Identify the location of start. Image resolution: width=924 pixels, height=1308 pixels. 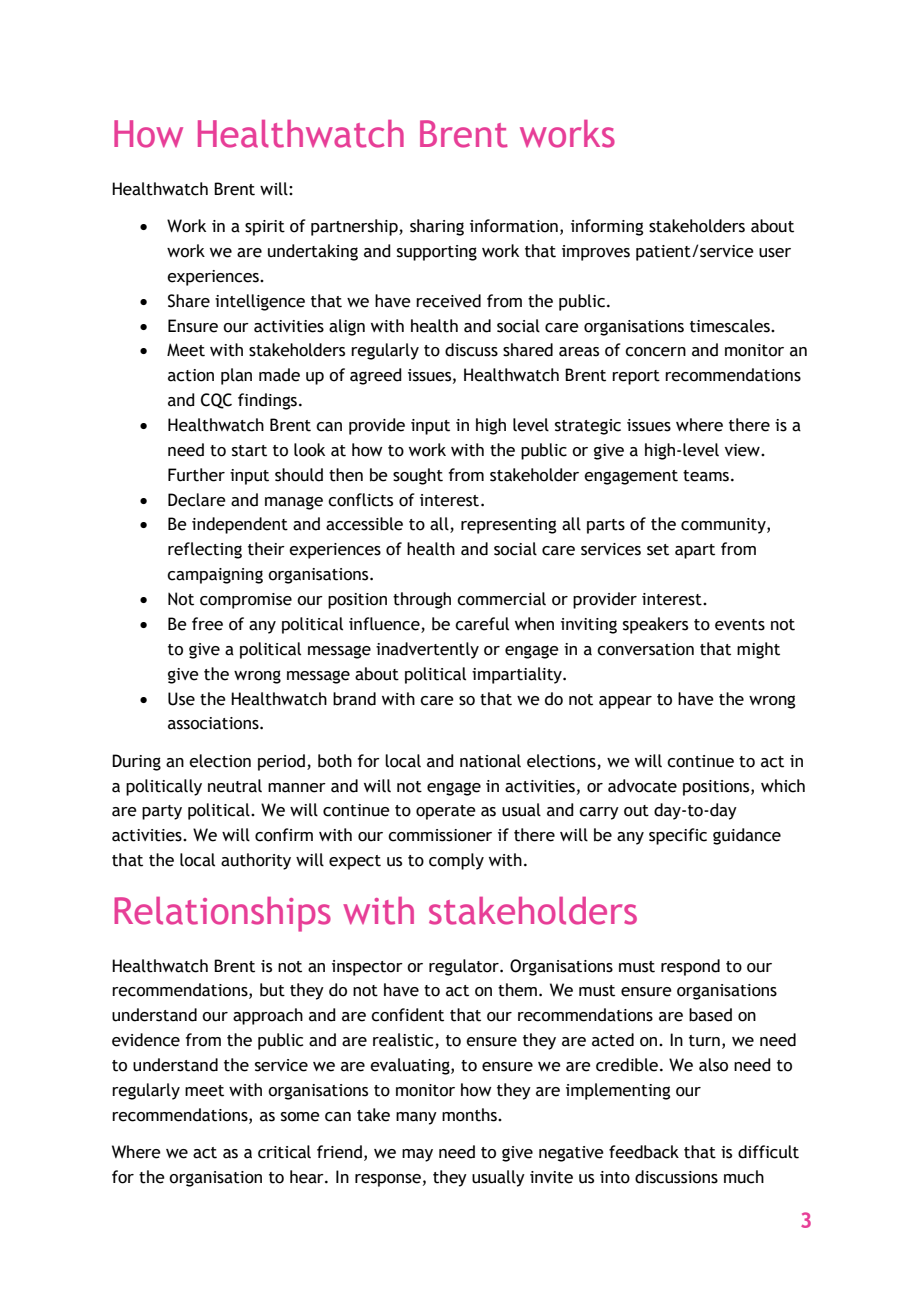
(249, 451).
